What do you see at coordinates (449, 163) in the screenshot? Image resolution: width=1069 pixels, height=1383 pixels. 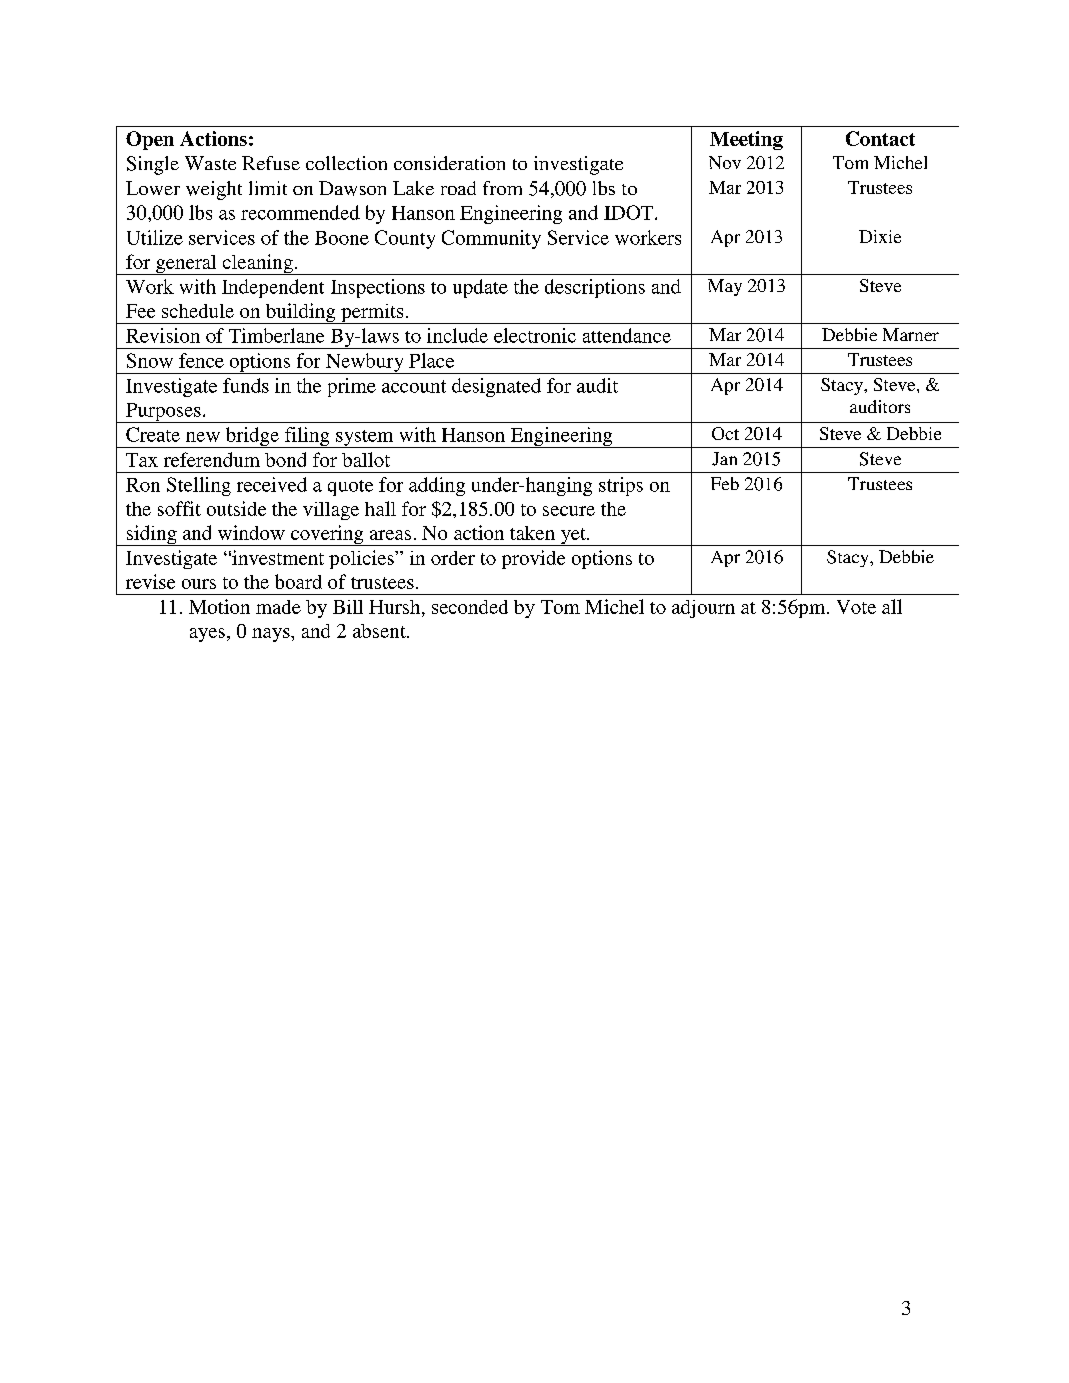 I see `consideration` at bounding box center [449, 163].
